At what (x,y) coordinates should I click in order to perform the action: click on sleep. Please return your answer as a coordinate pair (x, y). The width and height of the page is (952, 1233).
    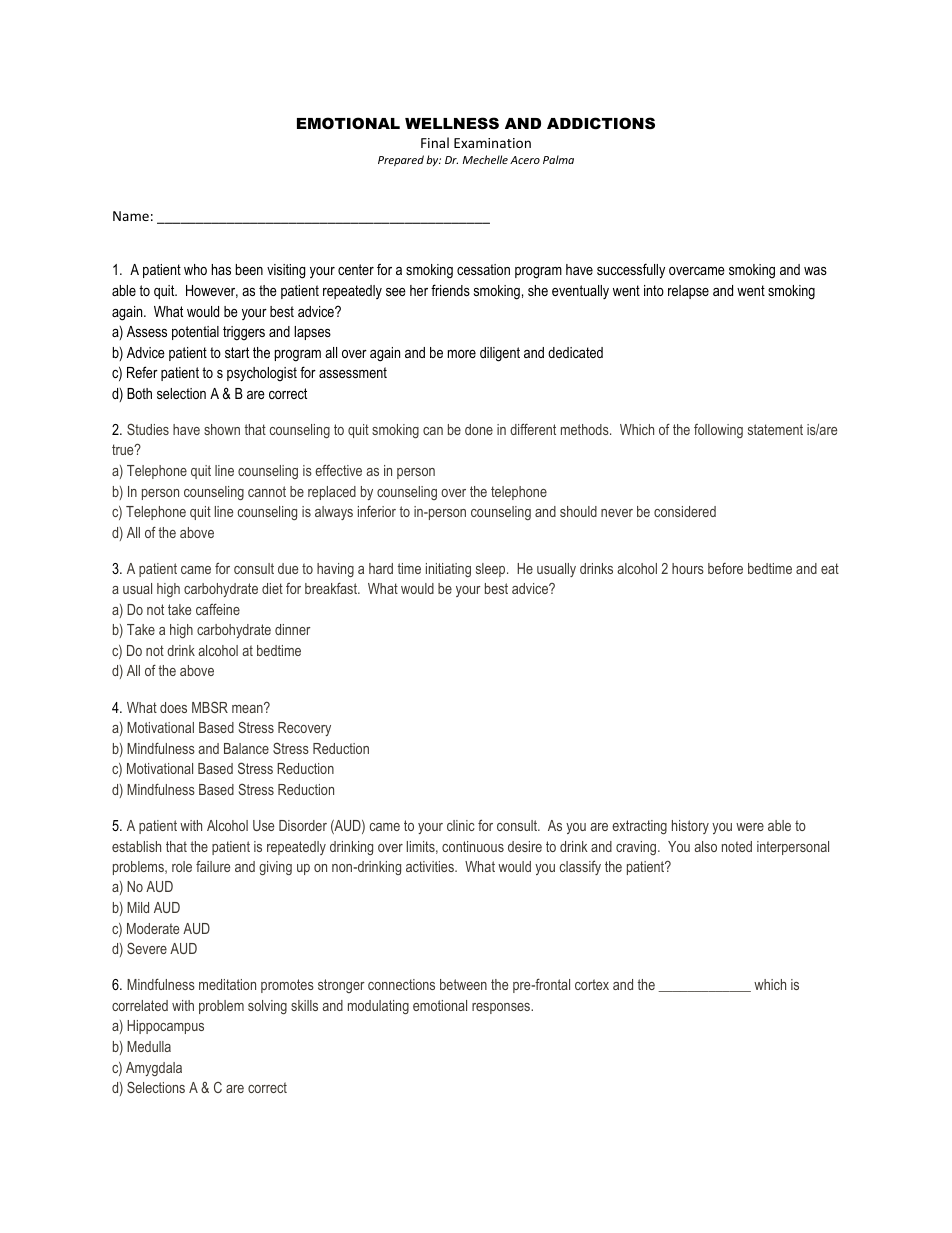
    Looking at the image, I should click on (492, 570).
